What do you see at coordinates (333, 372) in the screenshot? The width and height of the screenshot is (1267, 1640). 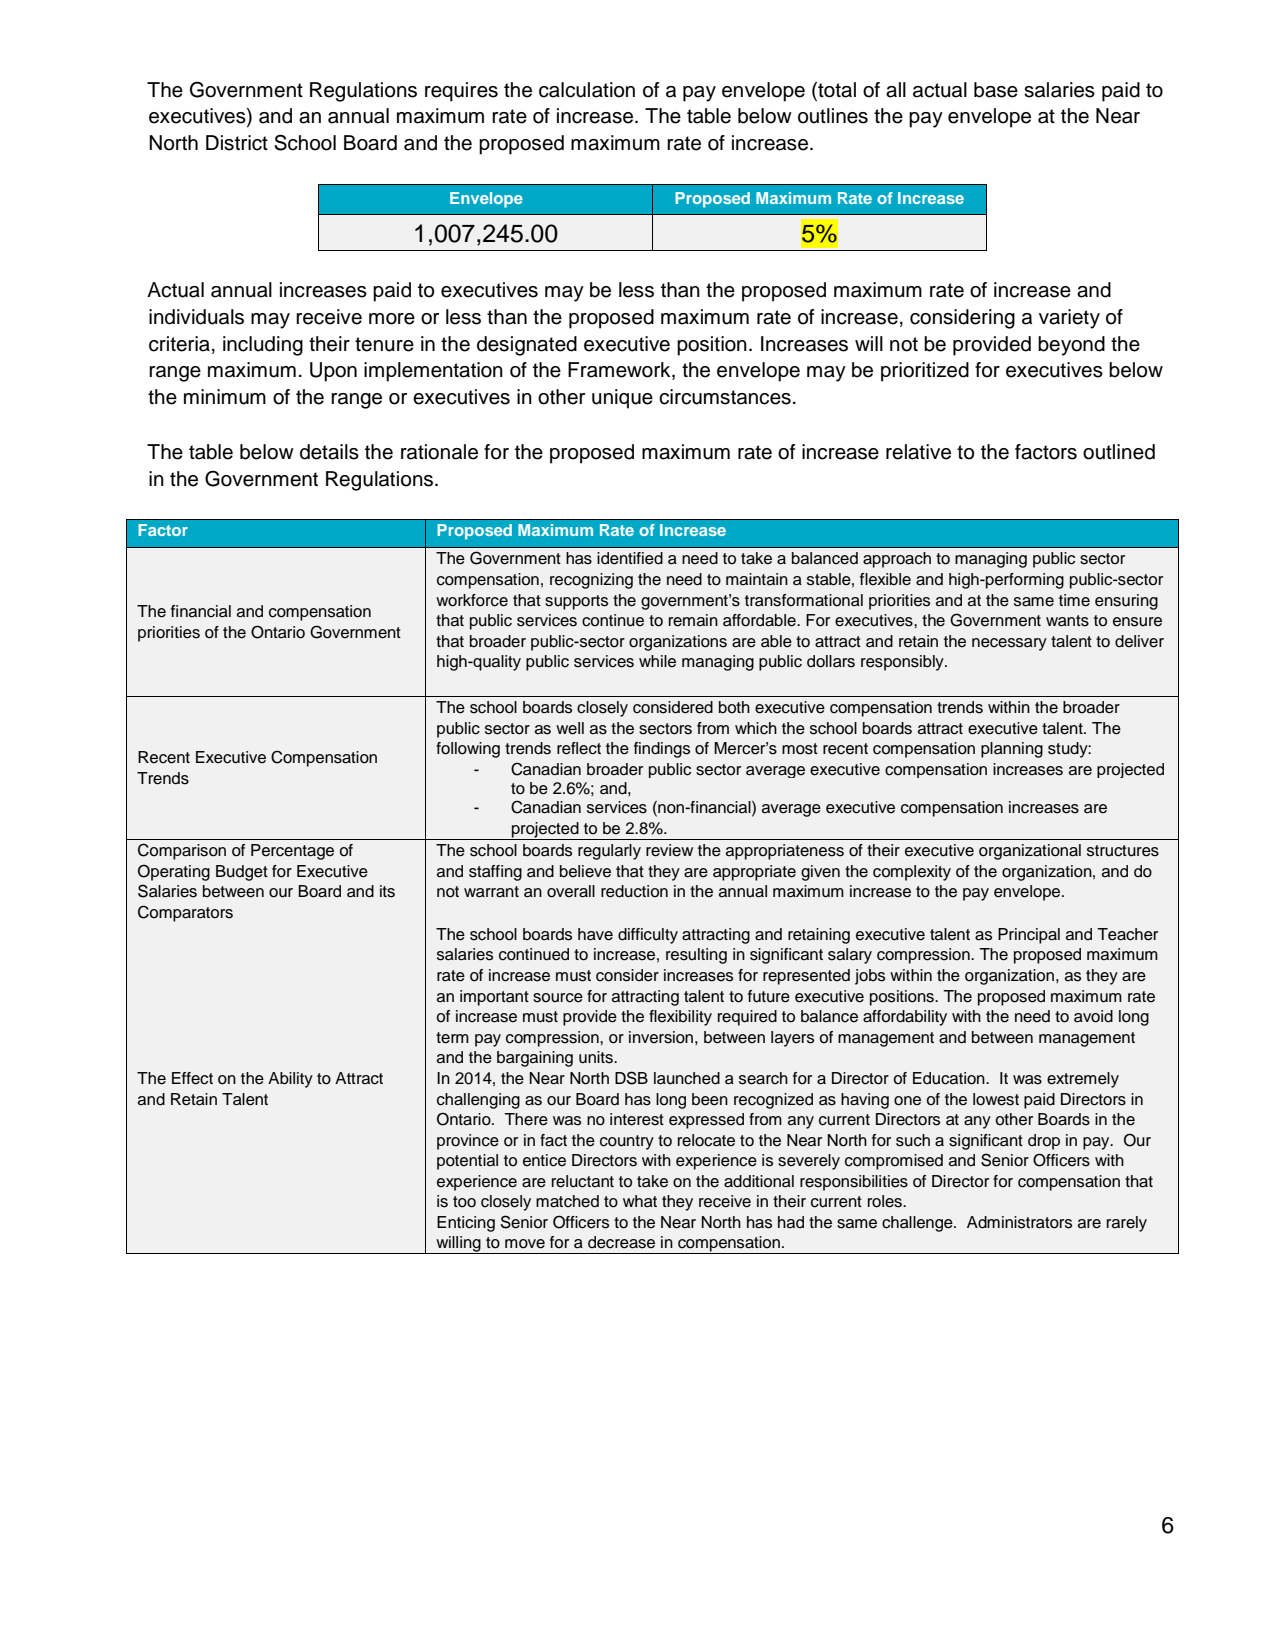 I see `Upon` at bounding box center [333, 372].
